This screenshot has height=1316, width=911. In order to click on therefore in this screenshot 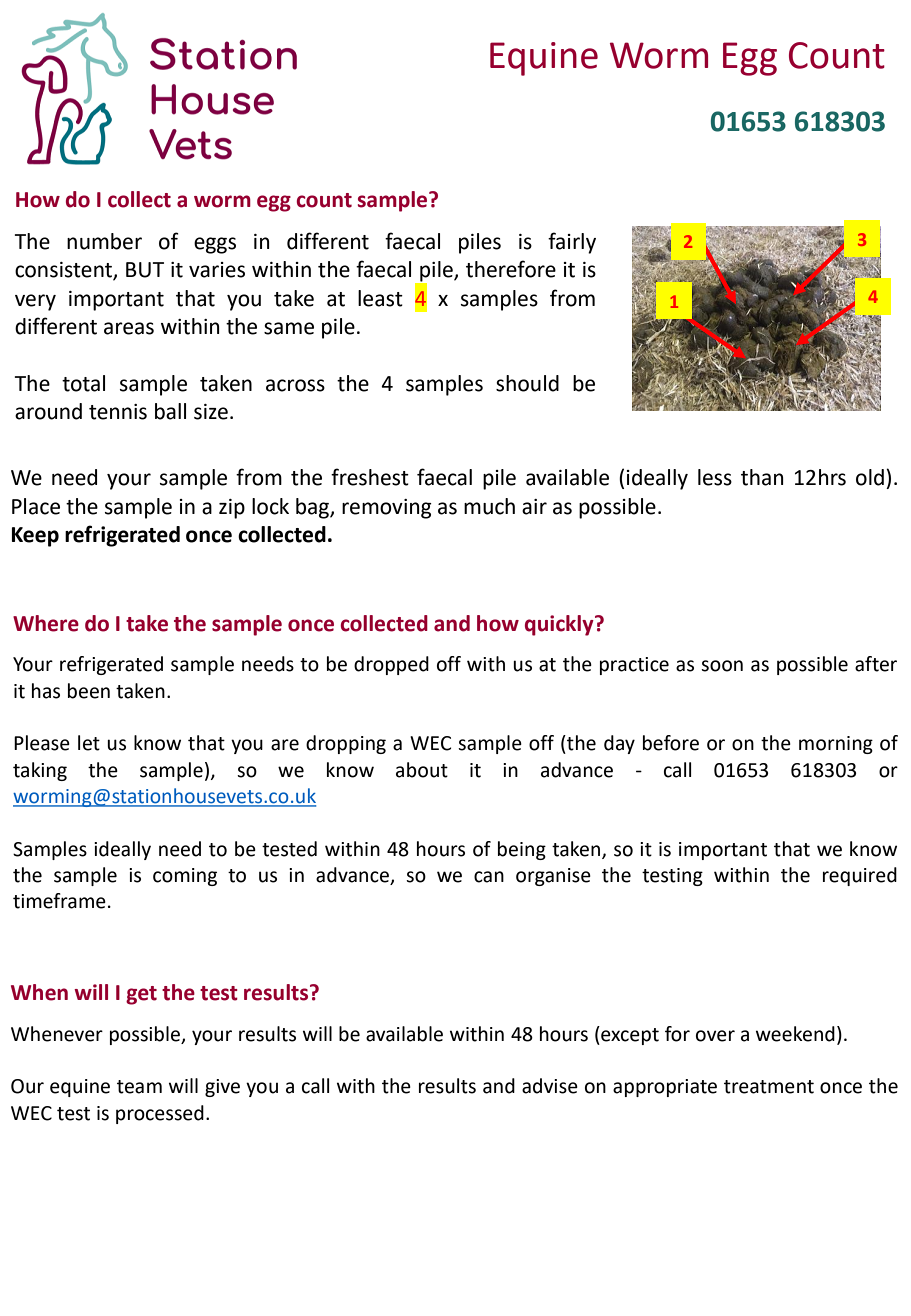, I will do `click(511, 269)`.
